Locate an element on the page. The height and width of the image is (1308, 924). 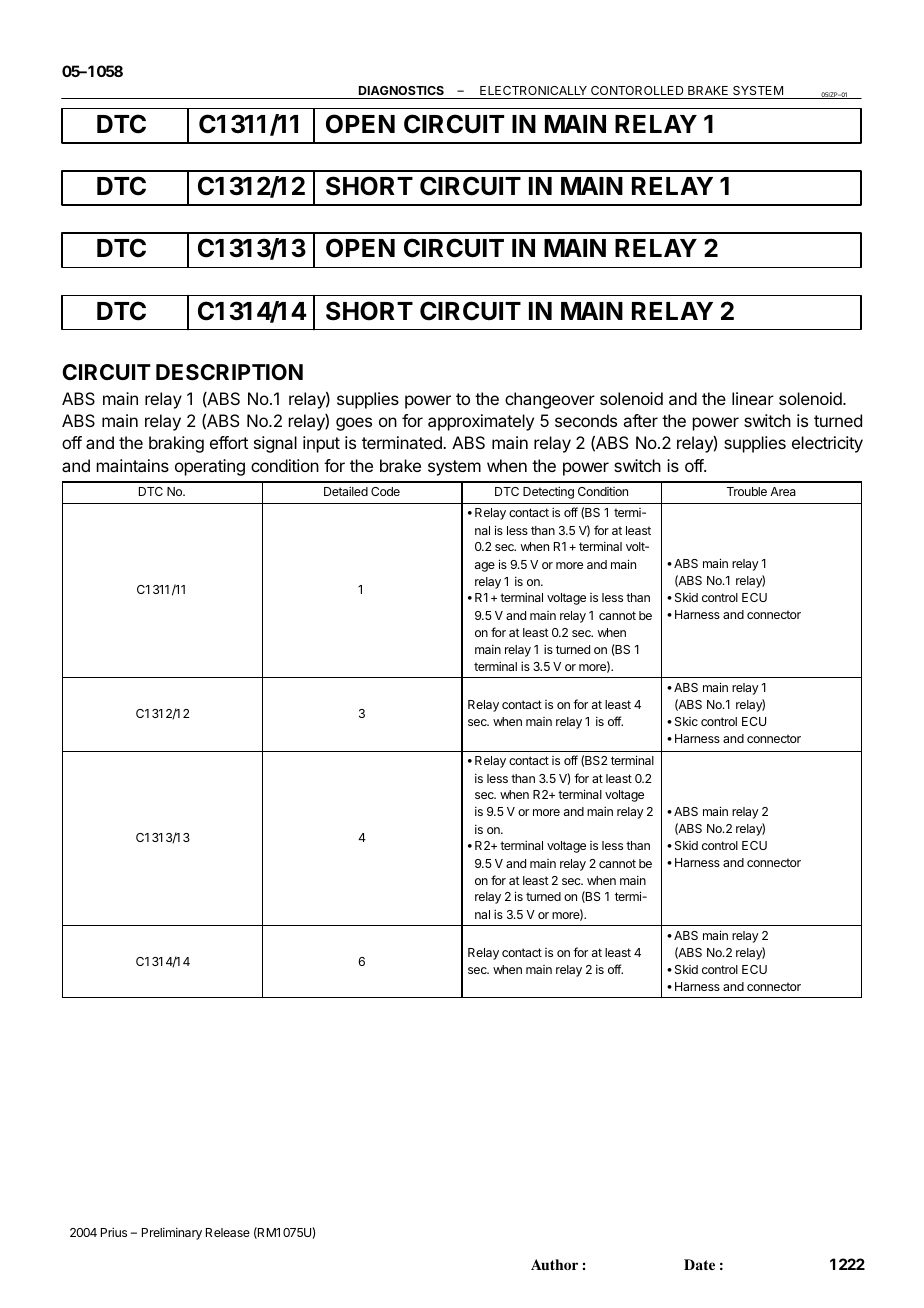
Trouble is located at coordinates (747, 491).
